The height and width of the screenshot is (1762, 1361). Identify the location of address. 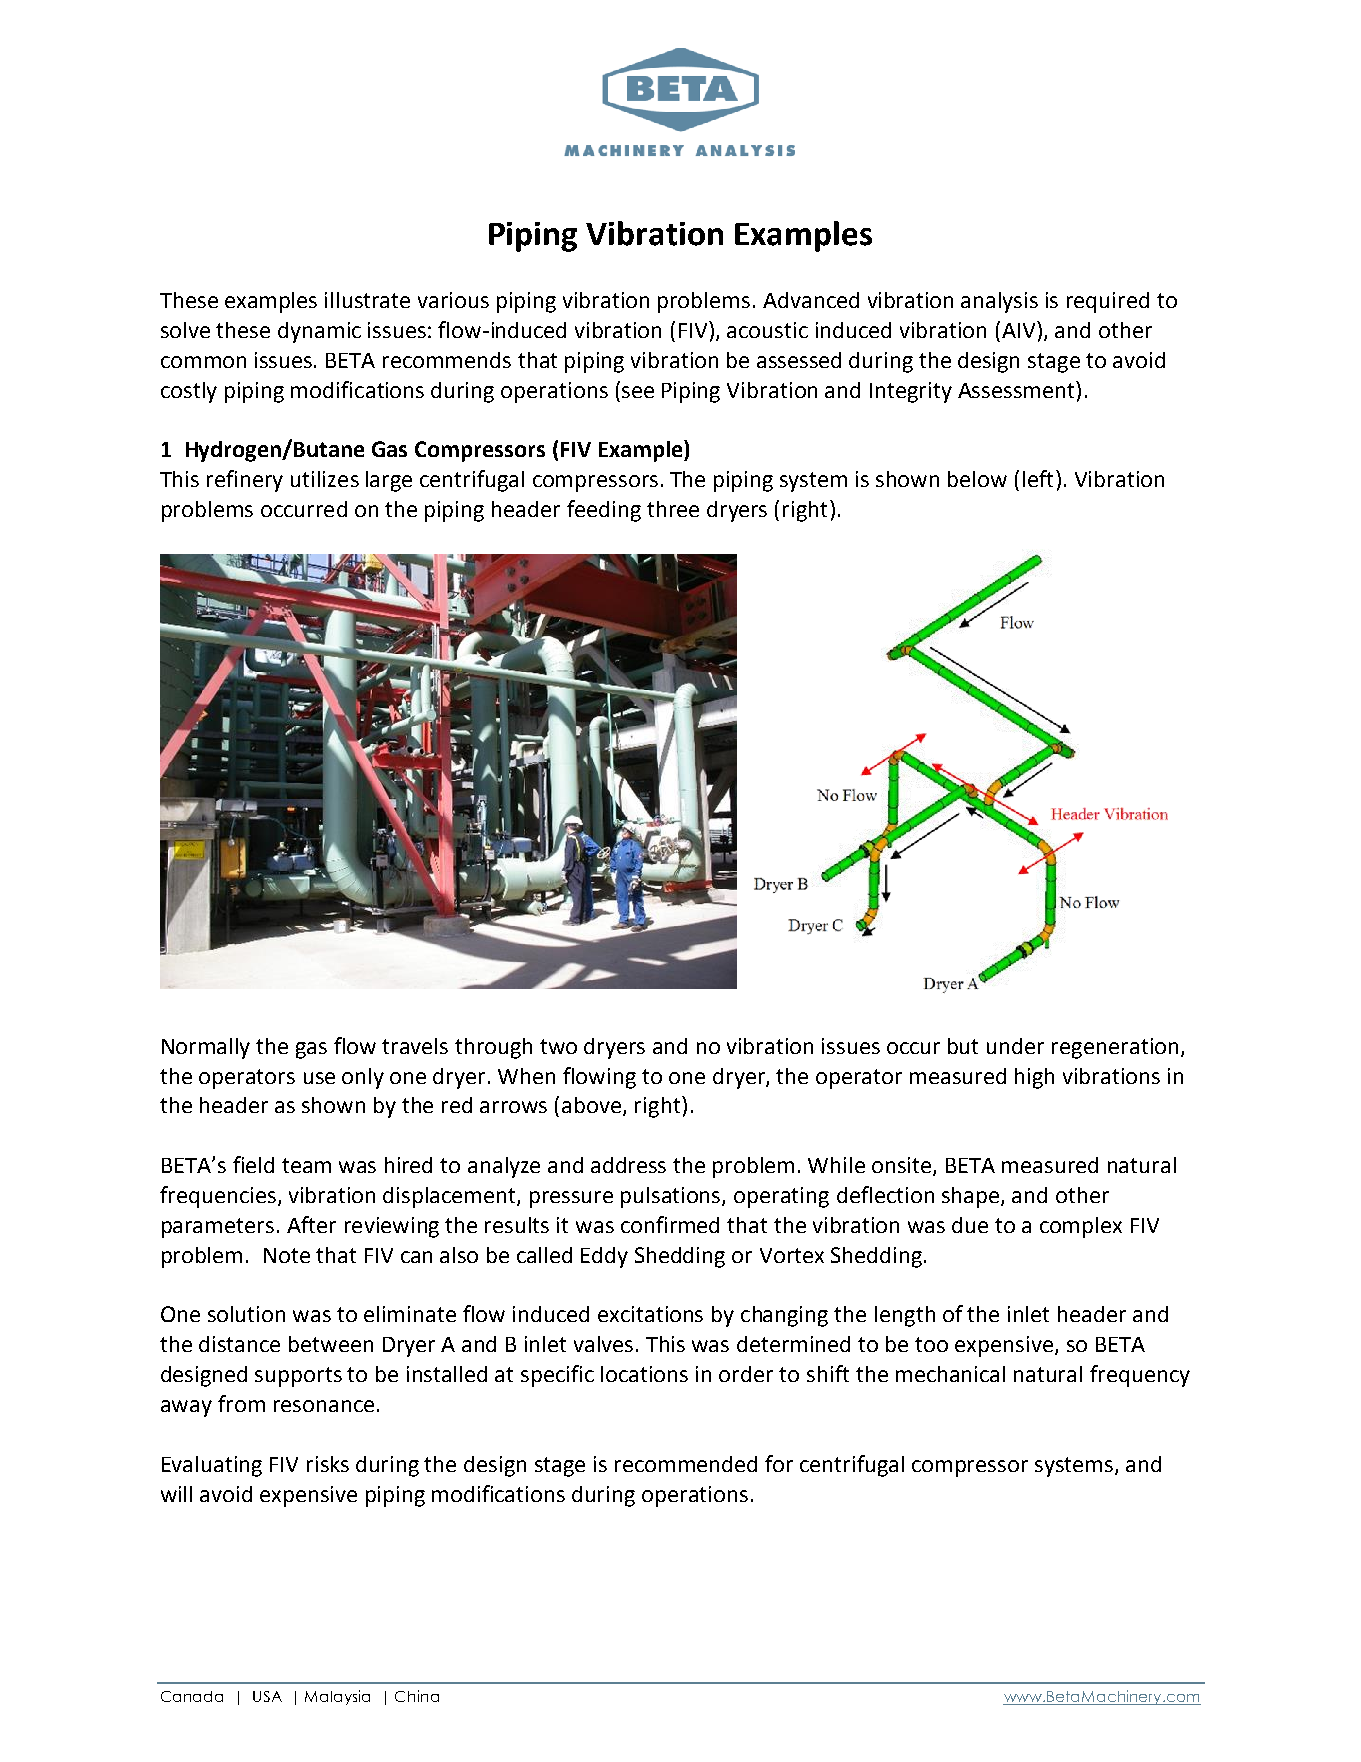
(628, 1165).
